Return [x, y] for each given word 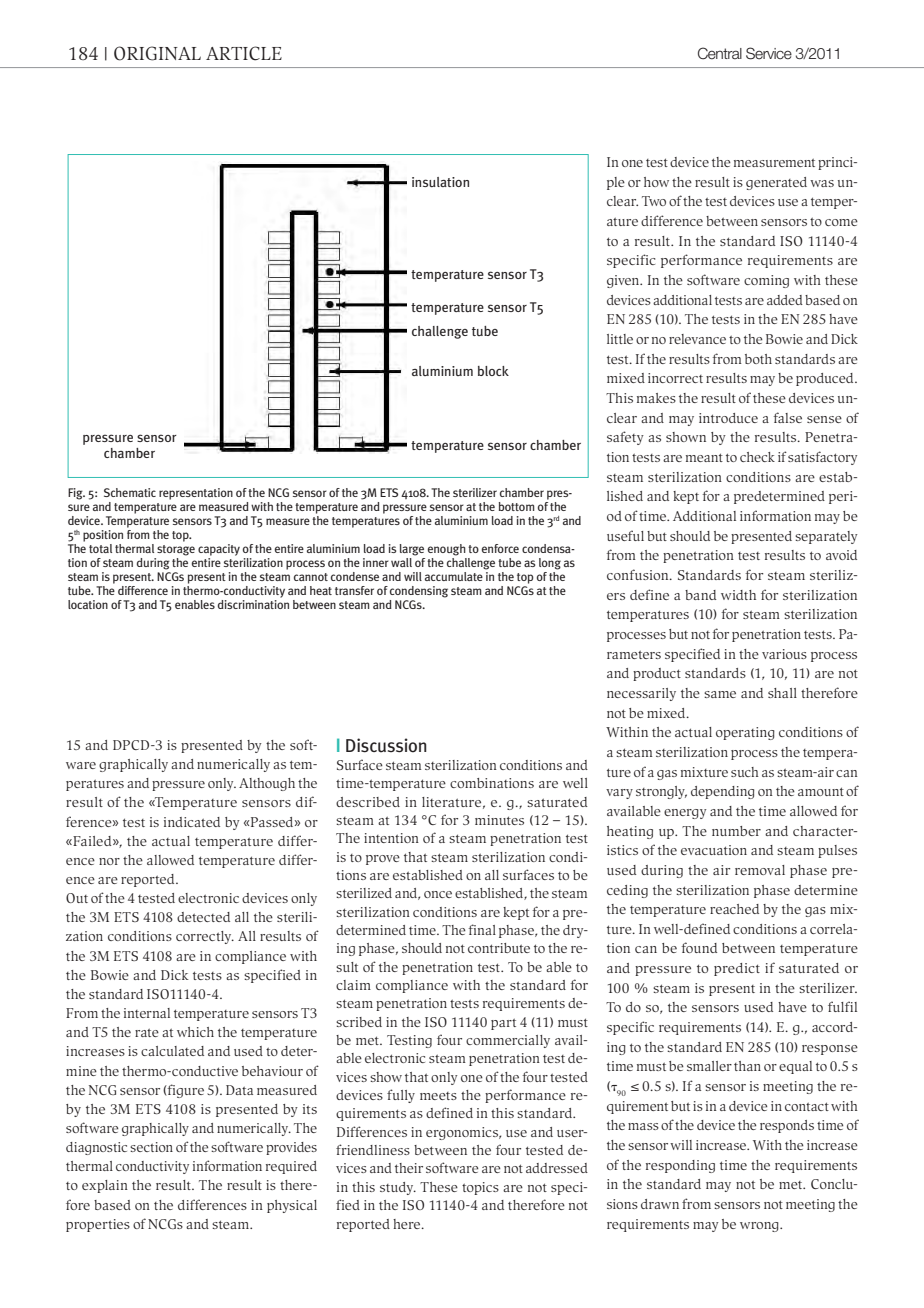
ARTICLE [244, 53]
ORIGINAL [157, 53]
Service [769, 53]
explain [105, 1186]
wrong [760, 1227]
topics [480, 1188]
